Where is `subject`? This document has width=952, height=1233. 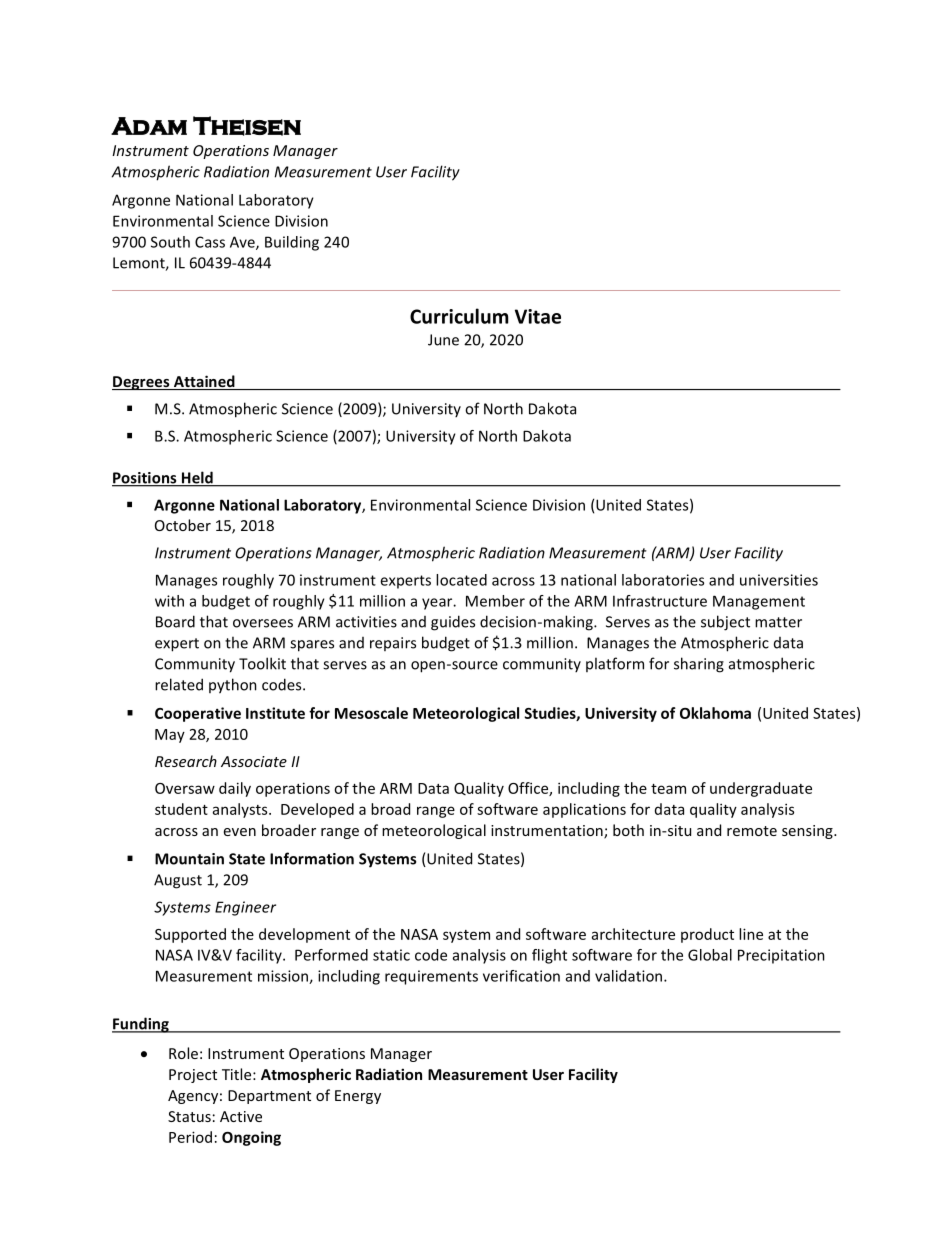 subject is located at coordinates (725, 623).
